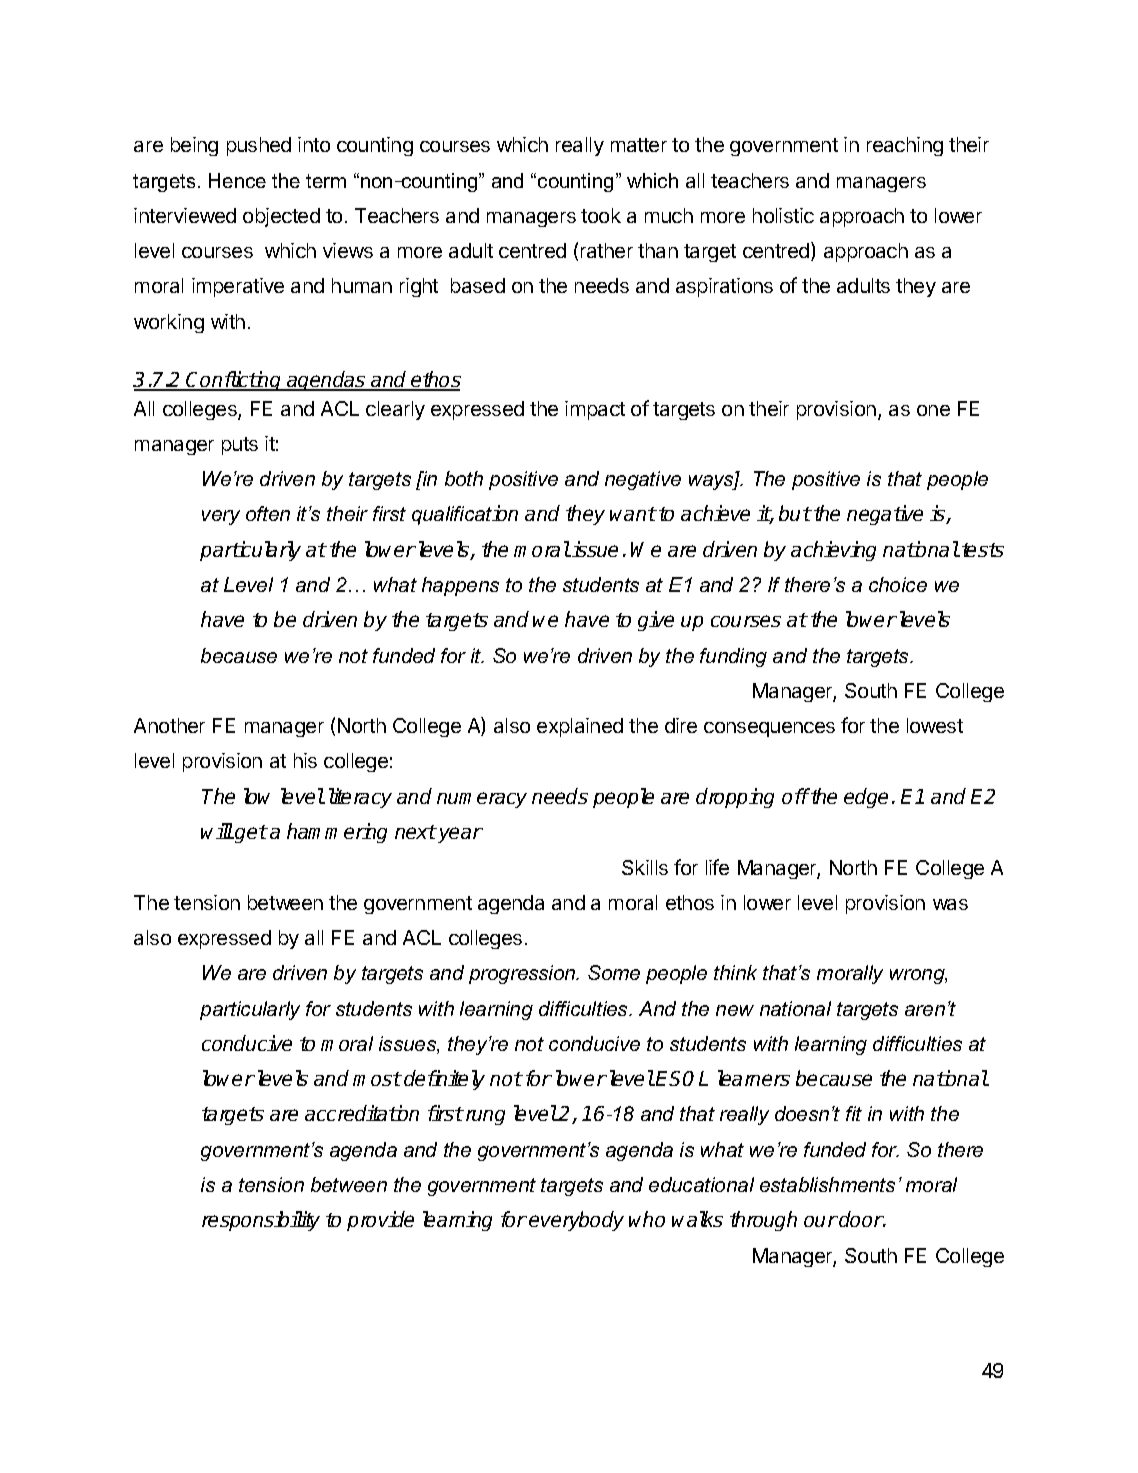 The height and width of the screenshot is (1473, 1138). Describe the element at coordinates (645, 867) in the screenshot. I see `Skills` at that location.
